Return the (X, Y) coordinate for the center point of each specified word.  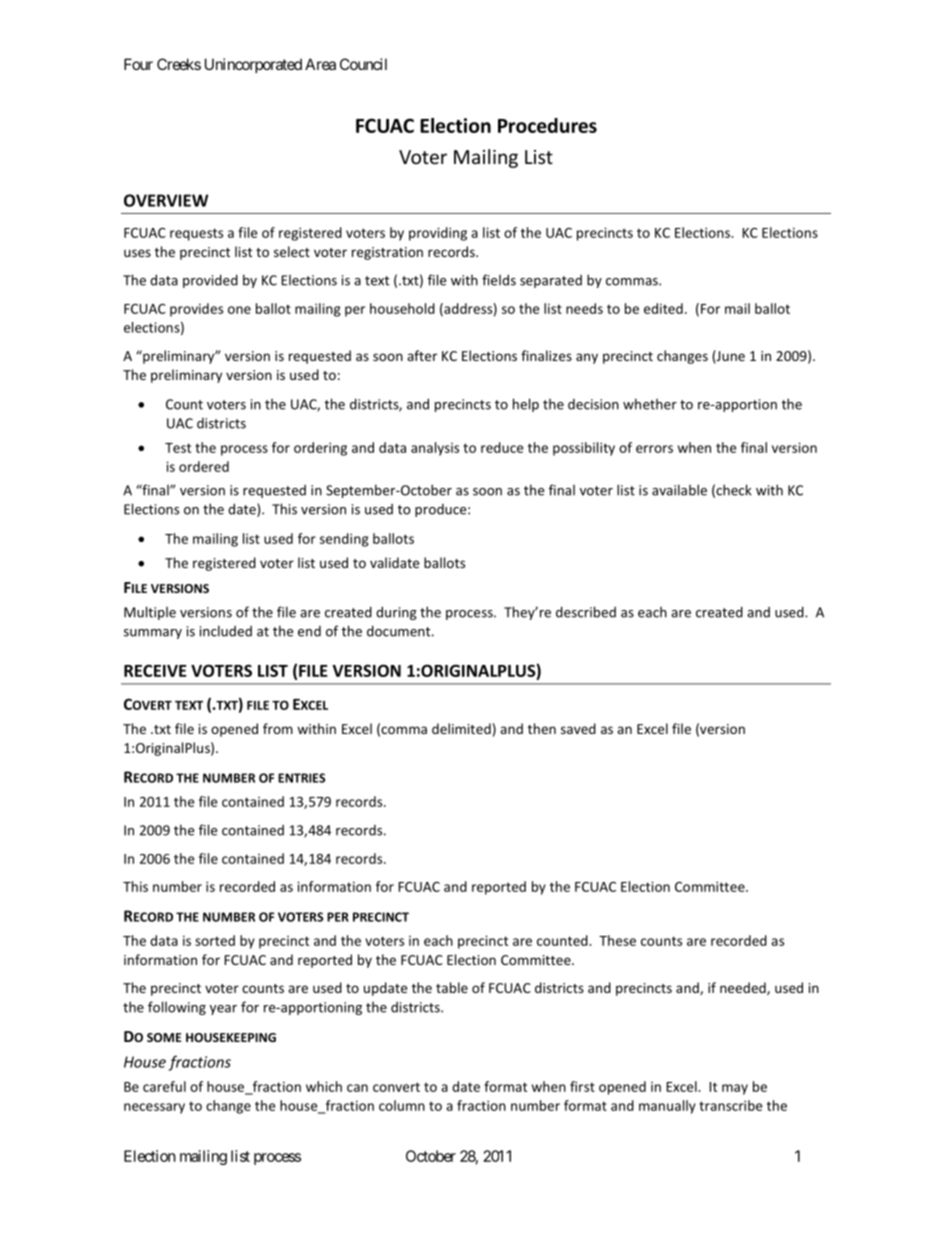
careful (164, 1086)
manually (667, 1107)
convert (396, 1087)
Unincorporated (253, 65)
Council (363, 64)
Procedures (547, 125)
